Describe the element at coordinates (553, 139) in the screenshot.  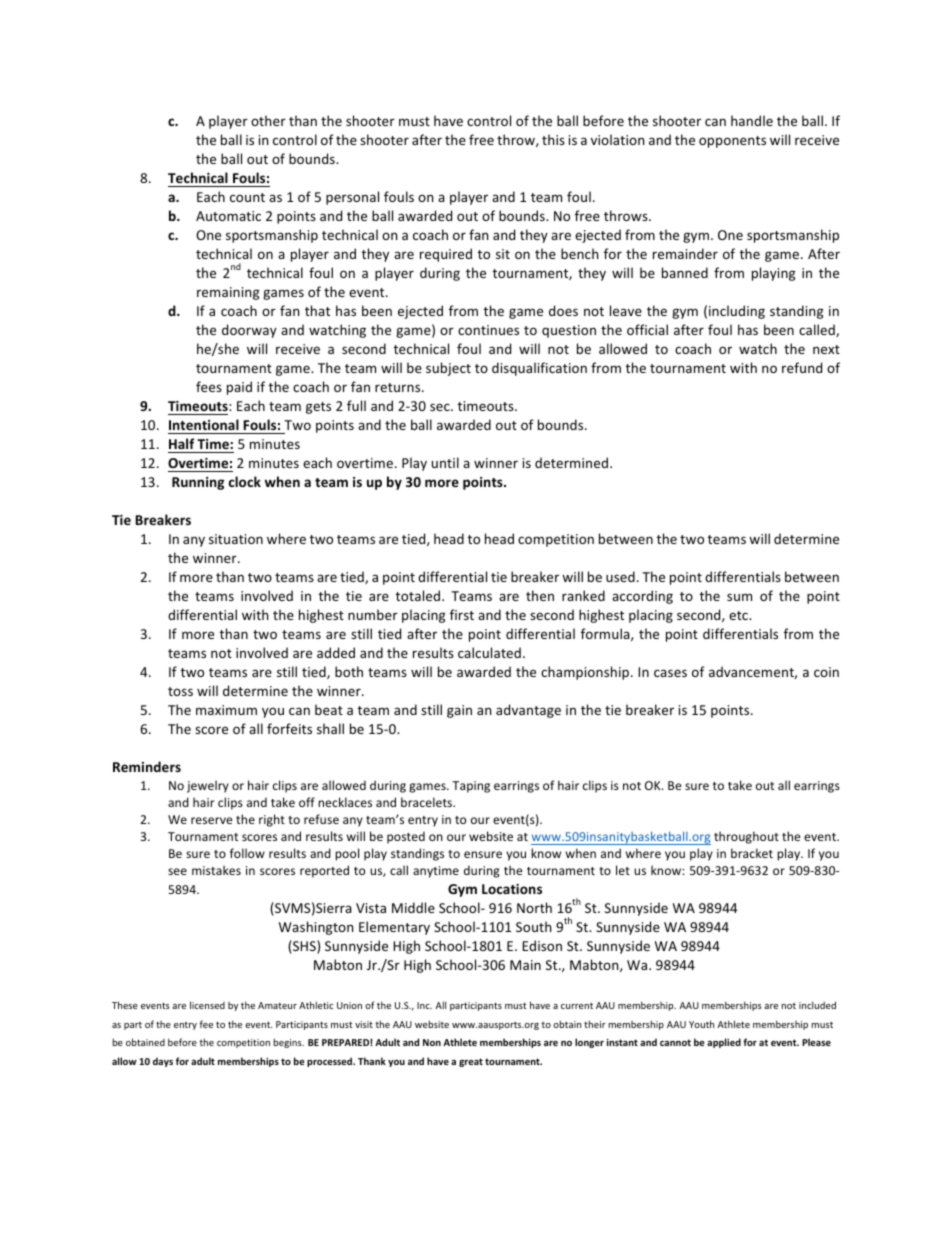
I see `this` at that location.
